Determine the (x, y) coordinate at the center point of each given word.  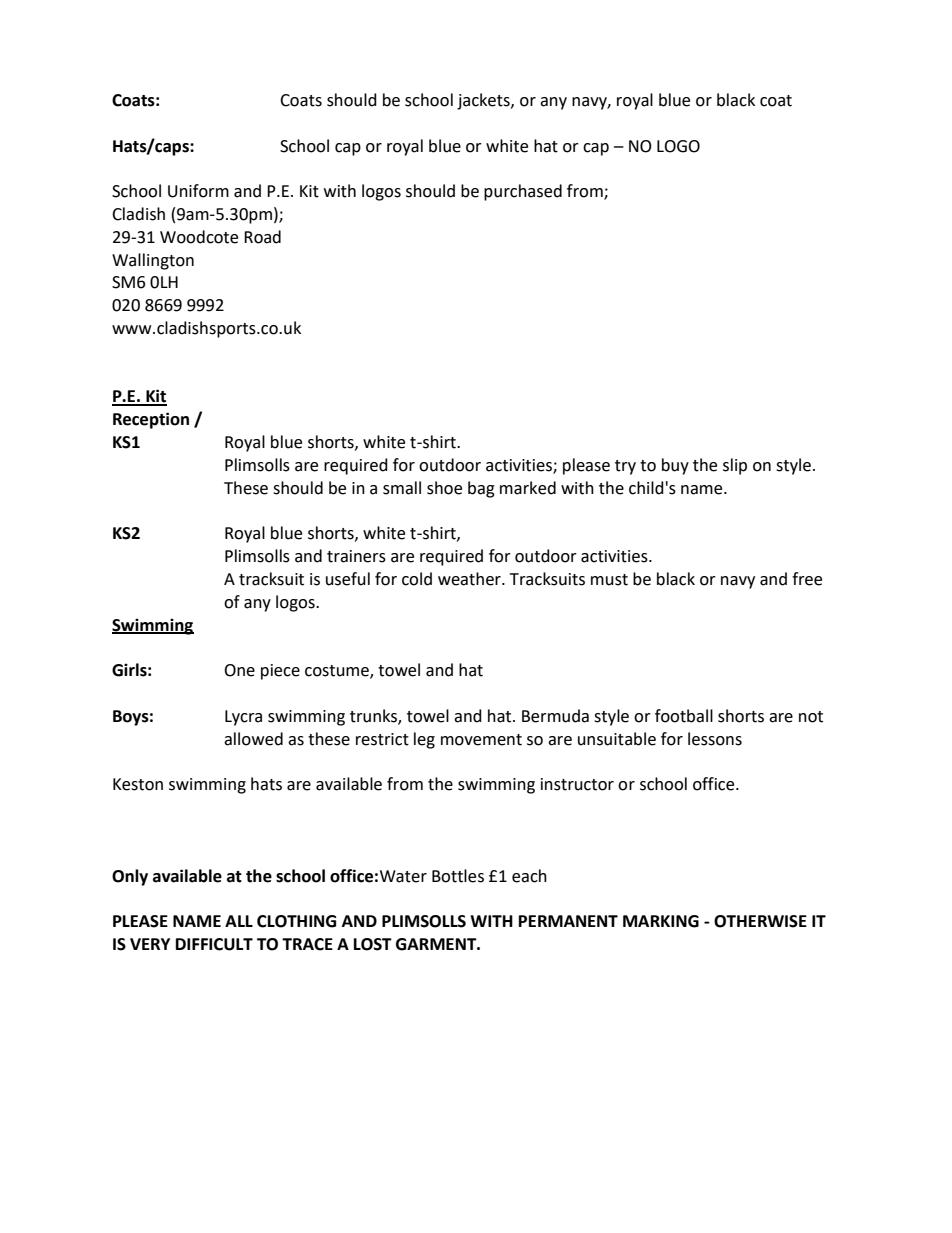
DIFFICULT (214, 944)
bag (481, 489)
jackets (484, 101)
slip (735, 466)
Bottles (458, 876)
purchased (523, 192)
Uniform (198, 191)
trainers (356, 556)
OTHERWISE (760, 921)
